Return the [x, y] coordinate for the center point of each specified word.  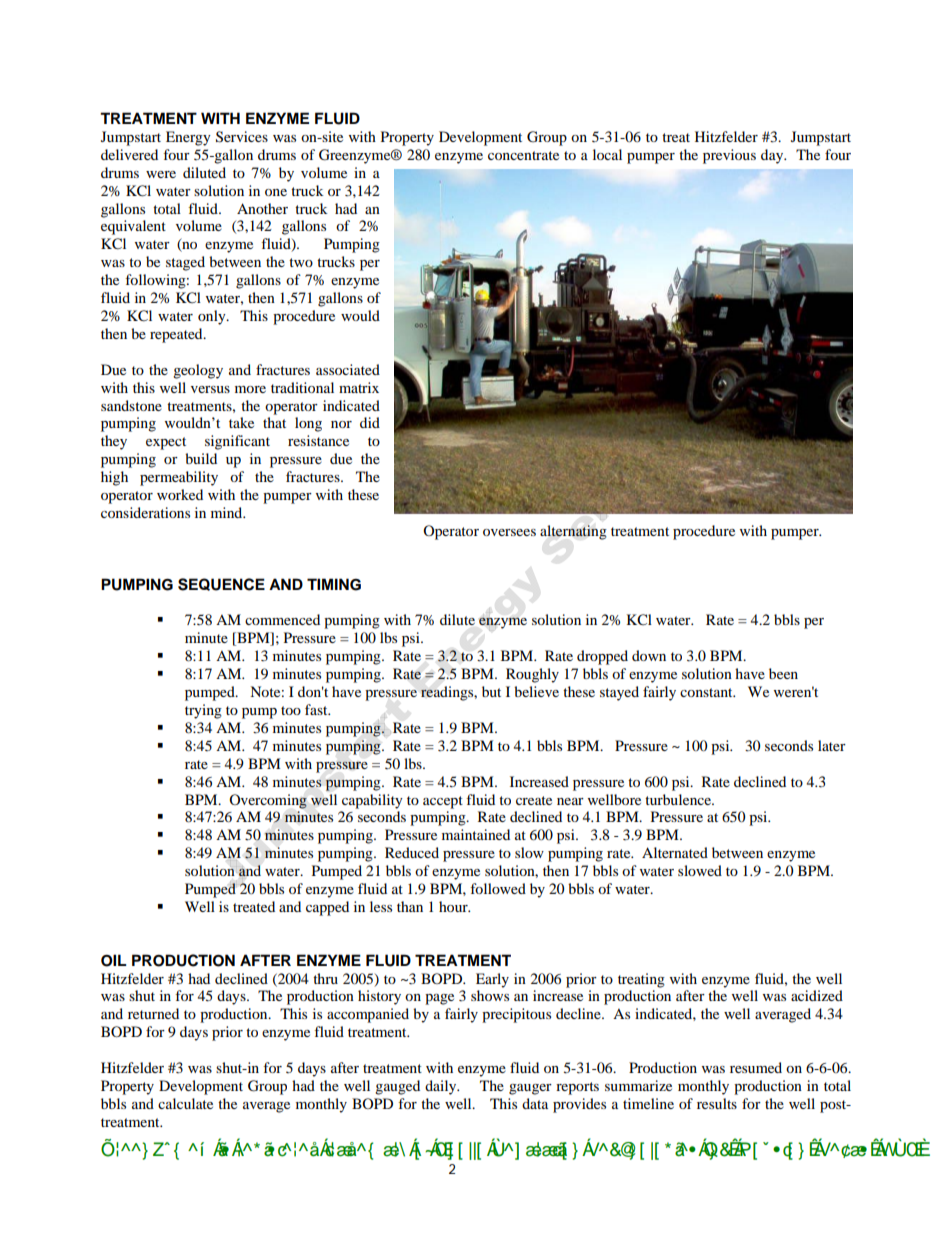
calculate [185, 1103]
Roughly [532, 675]
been [783, 673]
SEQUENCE [221, 584]
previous [729, 156]
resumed [756, 1067]
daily [442, 1087]
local [607, 154]
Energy [188, 138]
